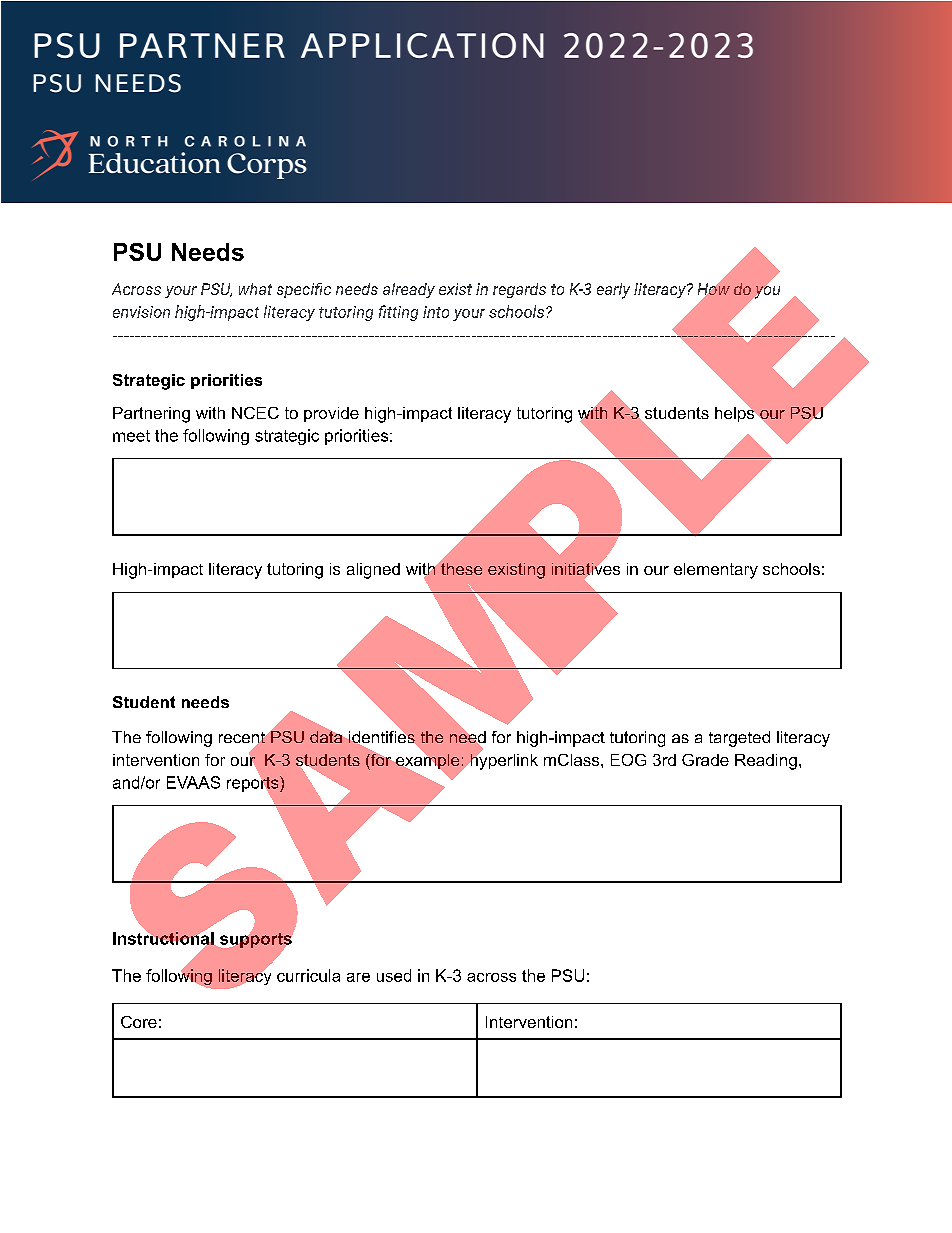 This image has height=1233, width=952. Describe the element at coordinates (139, 1022) in the image. I see `Core` at that location.
